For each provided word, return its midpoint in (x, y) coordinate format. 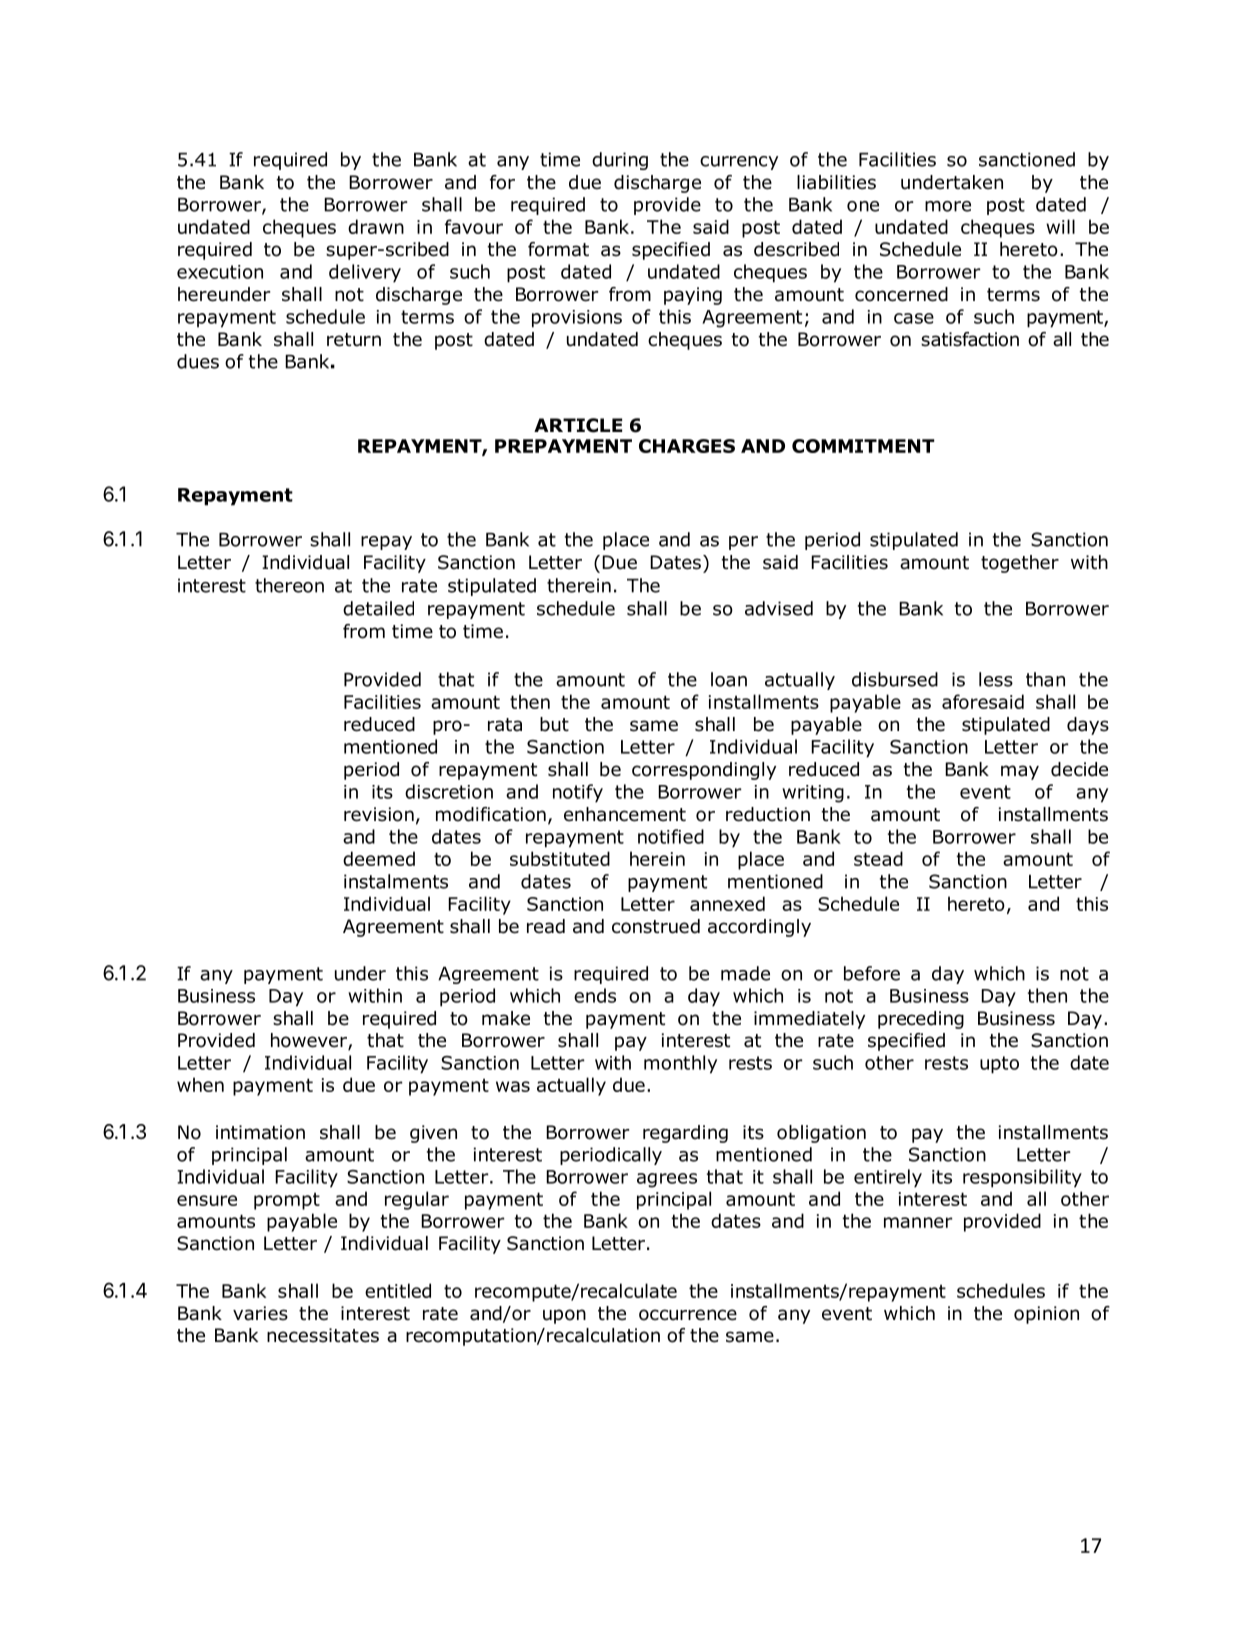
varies (260, 1313)
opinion (1046, 1315)
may (1020, 772)
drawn (376, 226)
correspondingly (704, 771)
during (620, 161)
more (948, 206)
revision (379, 814)
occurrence (688, 1315)
